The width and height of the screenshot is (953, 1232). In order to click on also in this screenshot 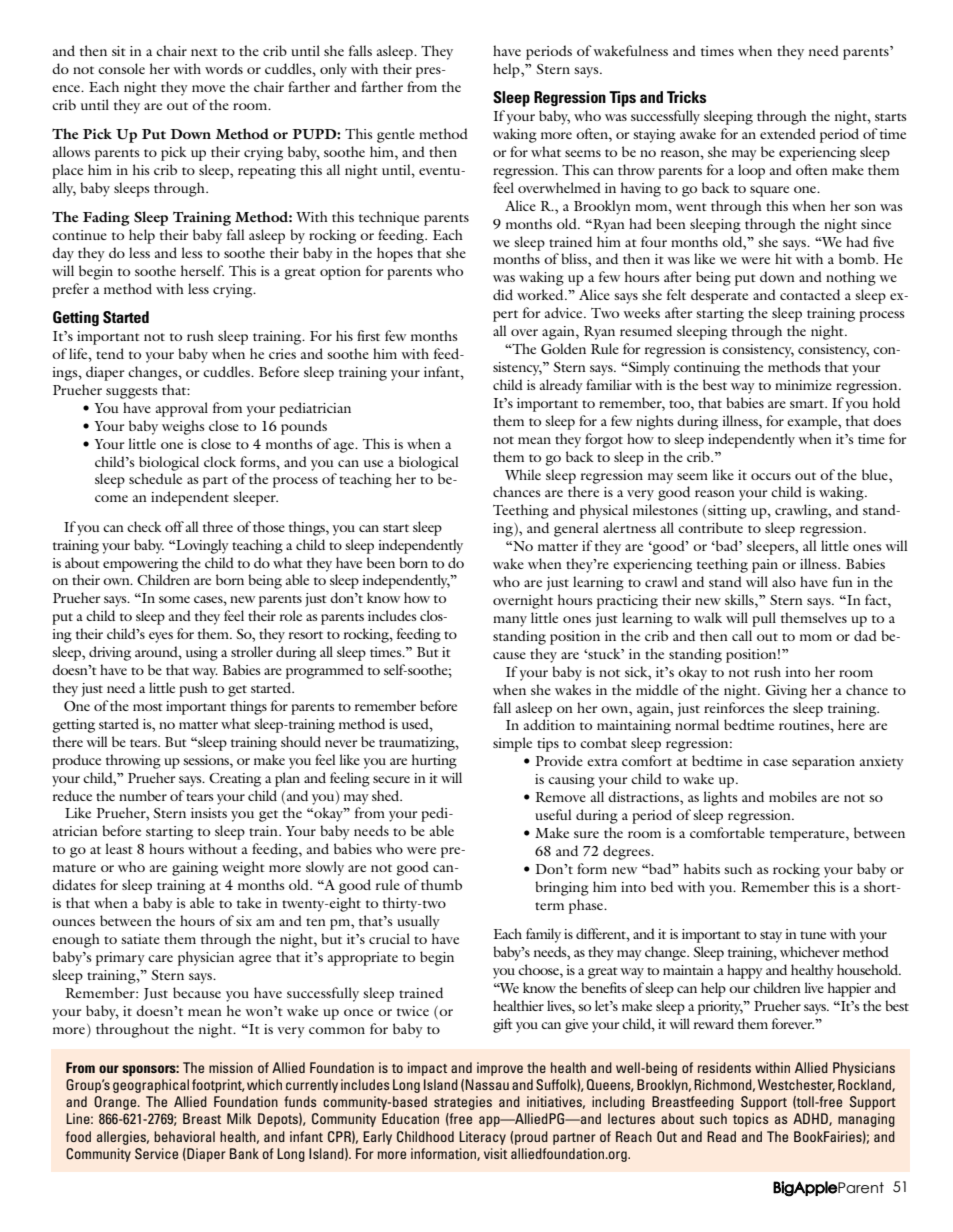, I will do `click(784, 581)`.
